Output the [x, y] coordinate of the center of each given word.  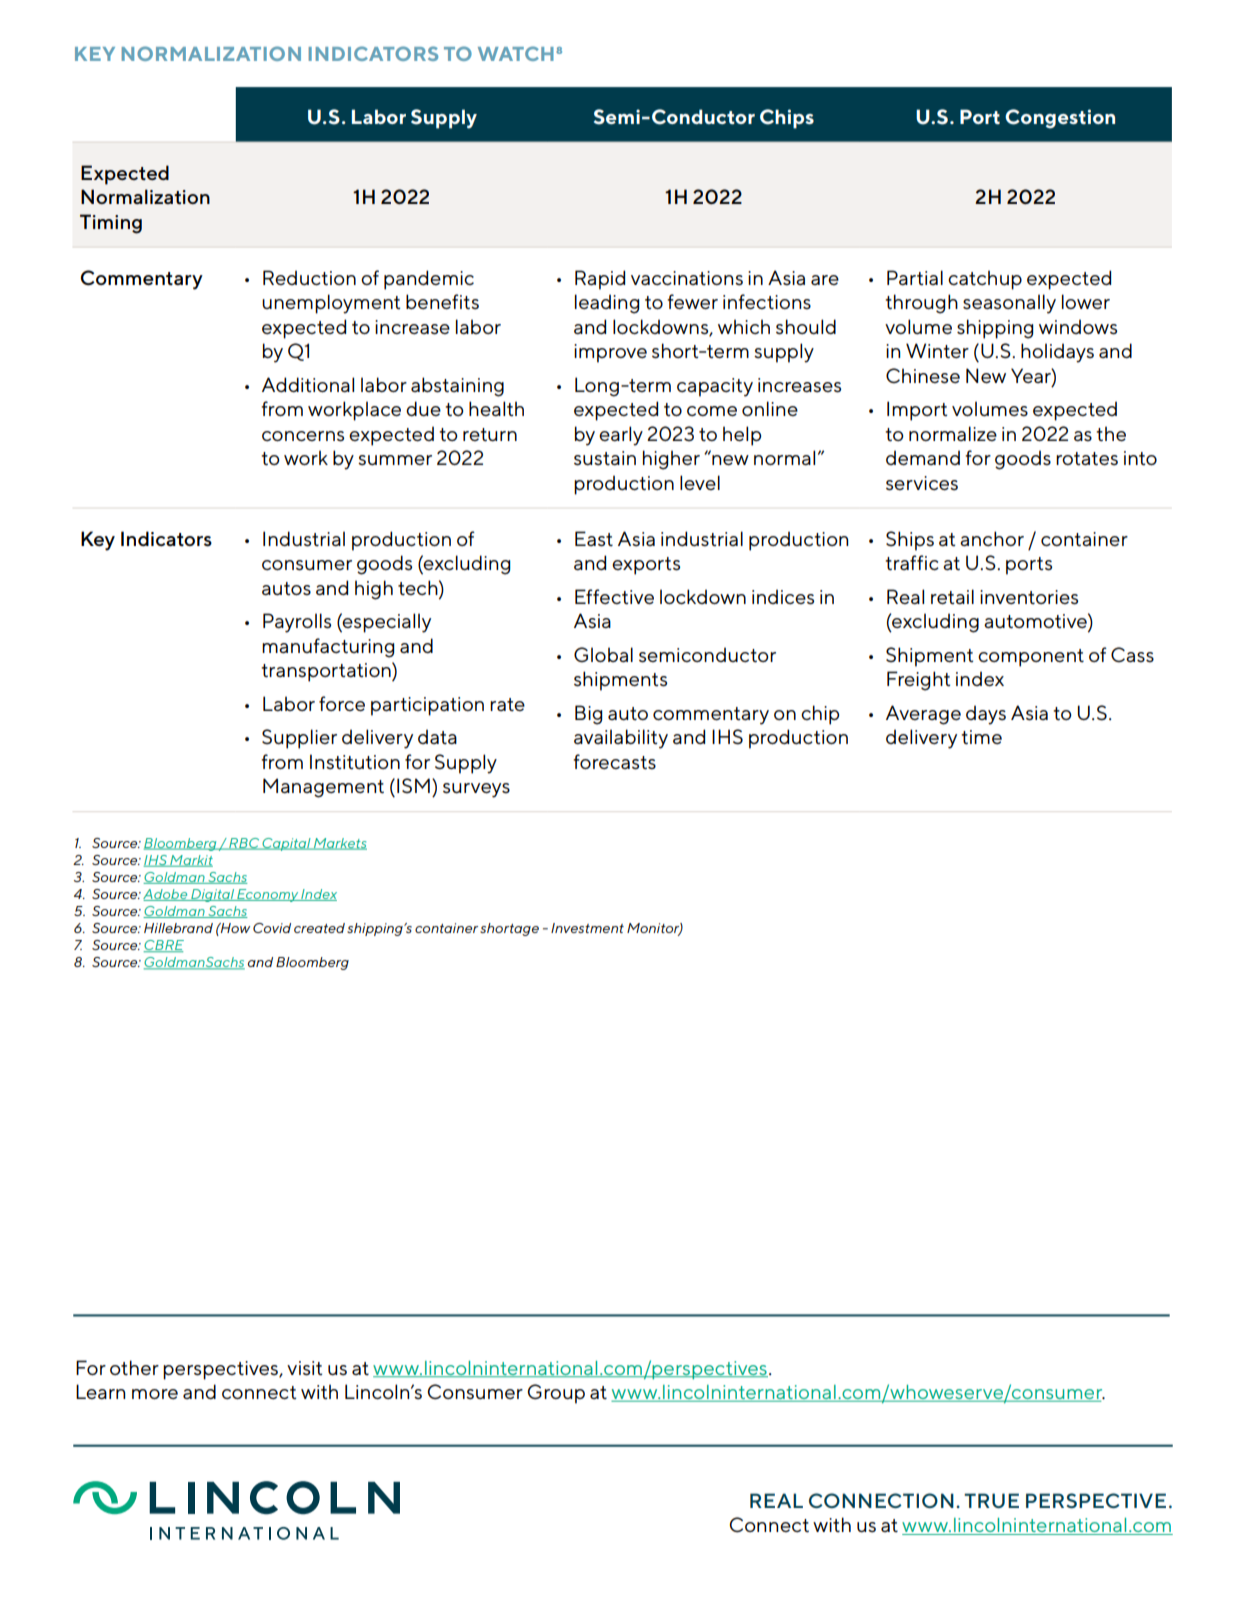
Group [556, 1394]
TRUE [991, 1500]
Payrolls [297, 623]
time [981, 737]
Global [603, 654]
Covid [272, 928]
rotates [1087, 459]
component [1031, 658]
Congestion [1060, 119]
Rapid [600, 280]
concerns [303, 436]
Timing [111, 224]
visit [304, 1368]
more [155, 1394]
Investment [587, 928]
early [621, 436]
